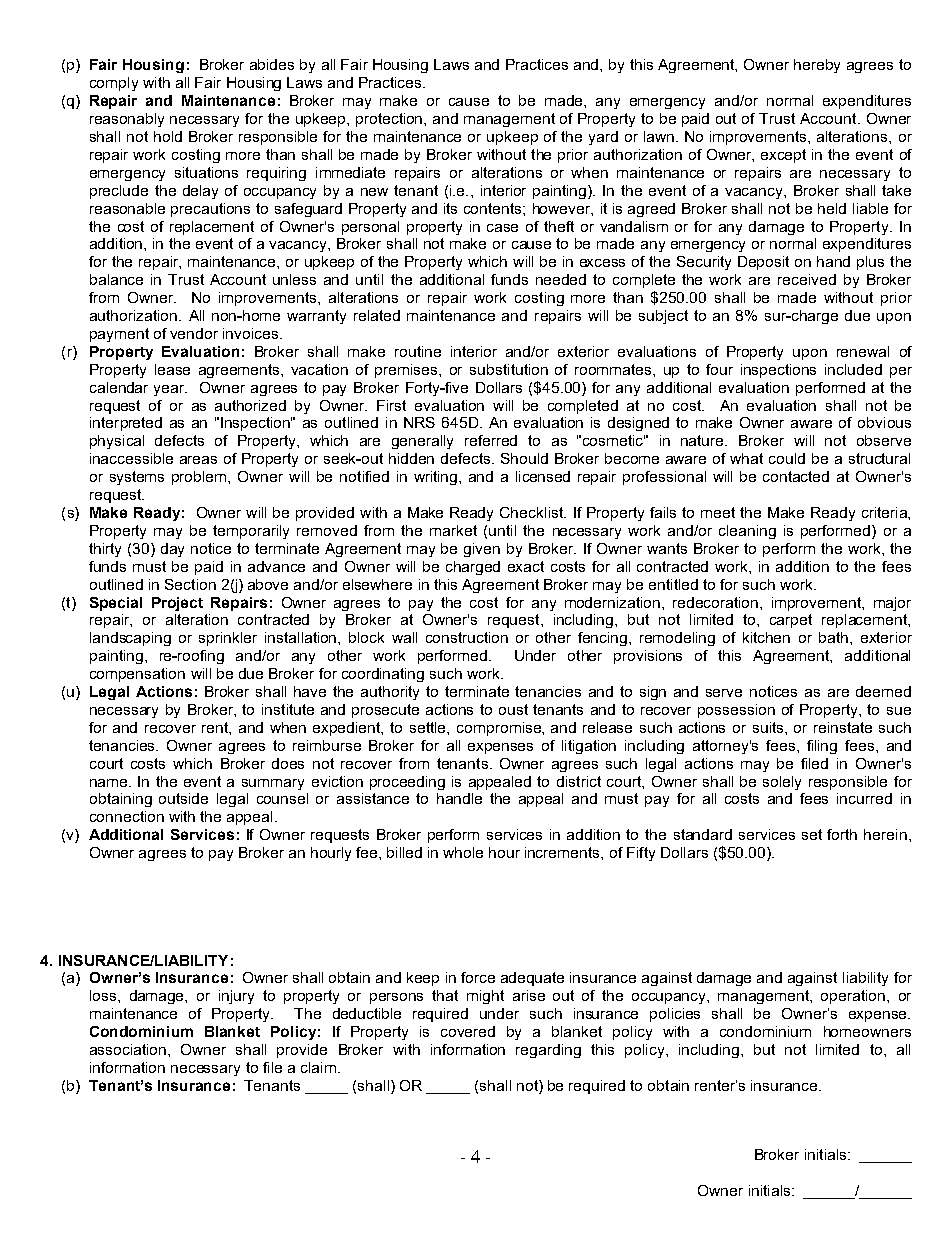  I want to click on compromise, so click(500, 729).
